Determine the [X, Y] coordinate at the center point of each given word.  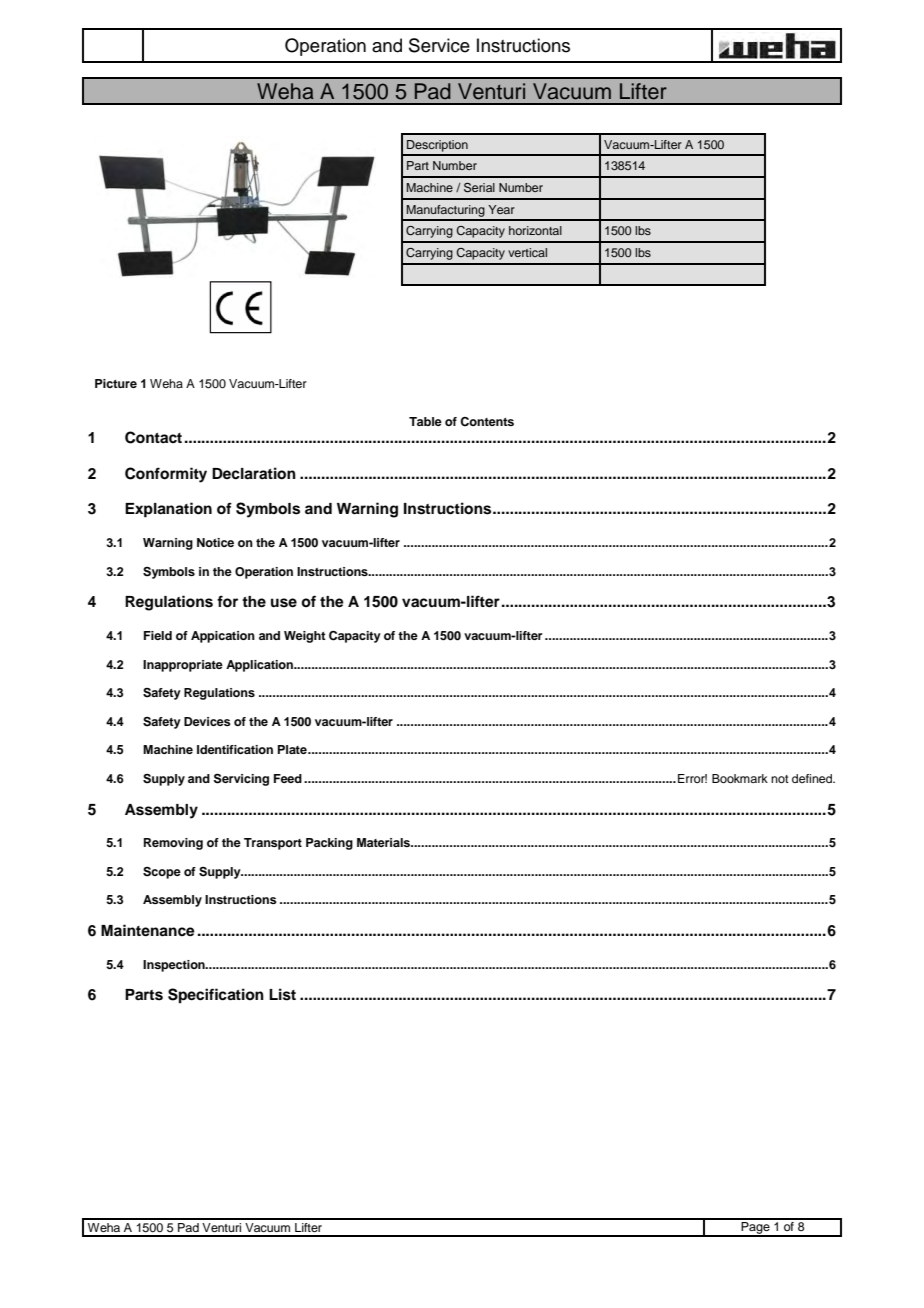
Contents [487, 422]
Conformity [166, 475]
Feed [288, 778]
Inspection [175, 966]
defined [813, 778]
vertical [527, 252]
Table [425, 421]
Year [501, 209]
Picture [116, 383]
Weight [305, 637]
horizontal [535, 230]
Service [439, 45]
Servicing [241, 779]
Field [158, 635]
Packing [329, 844]
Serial [479, 188]
